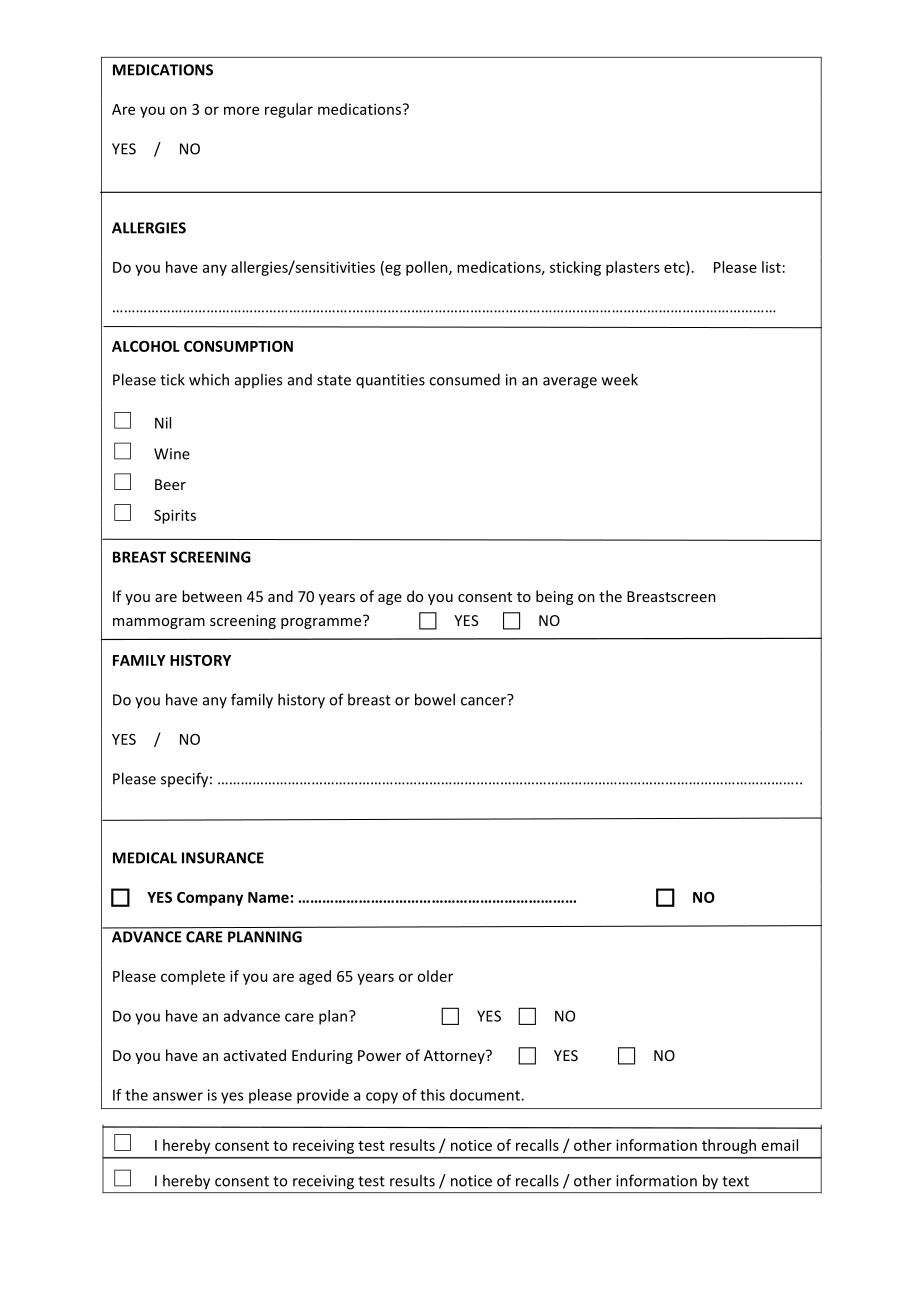  Describe the element at coordinates (554, 597) in the screenshot. I see `being` at that location.
